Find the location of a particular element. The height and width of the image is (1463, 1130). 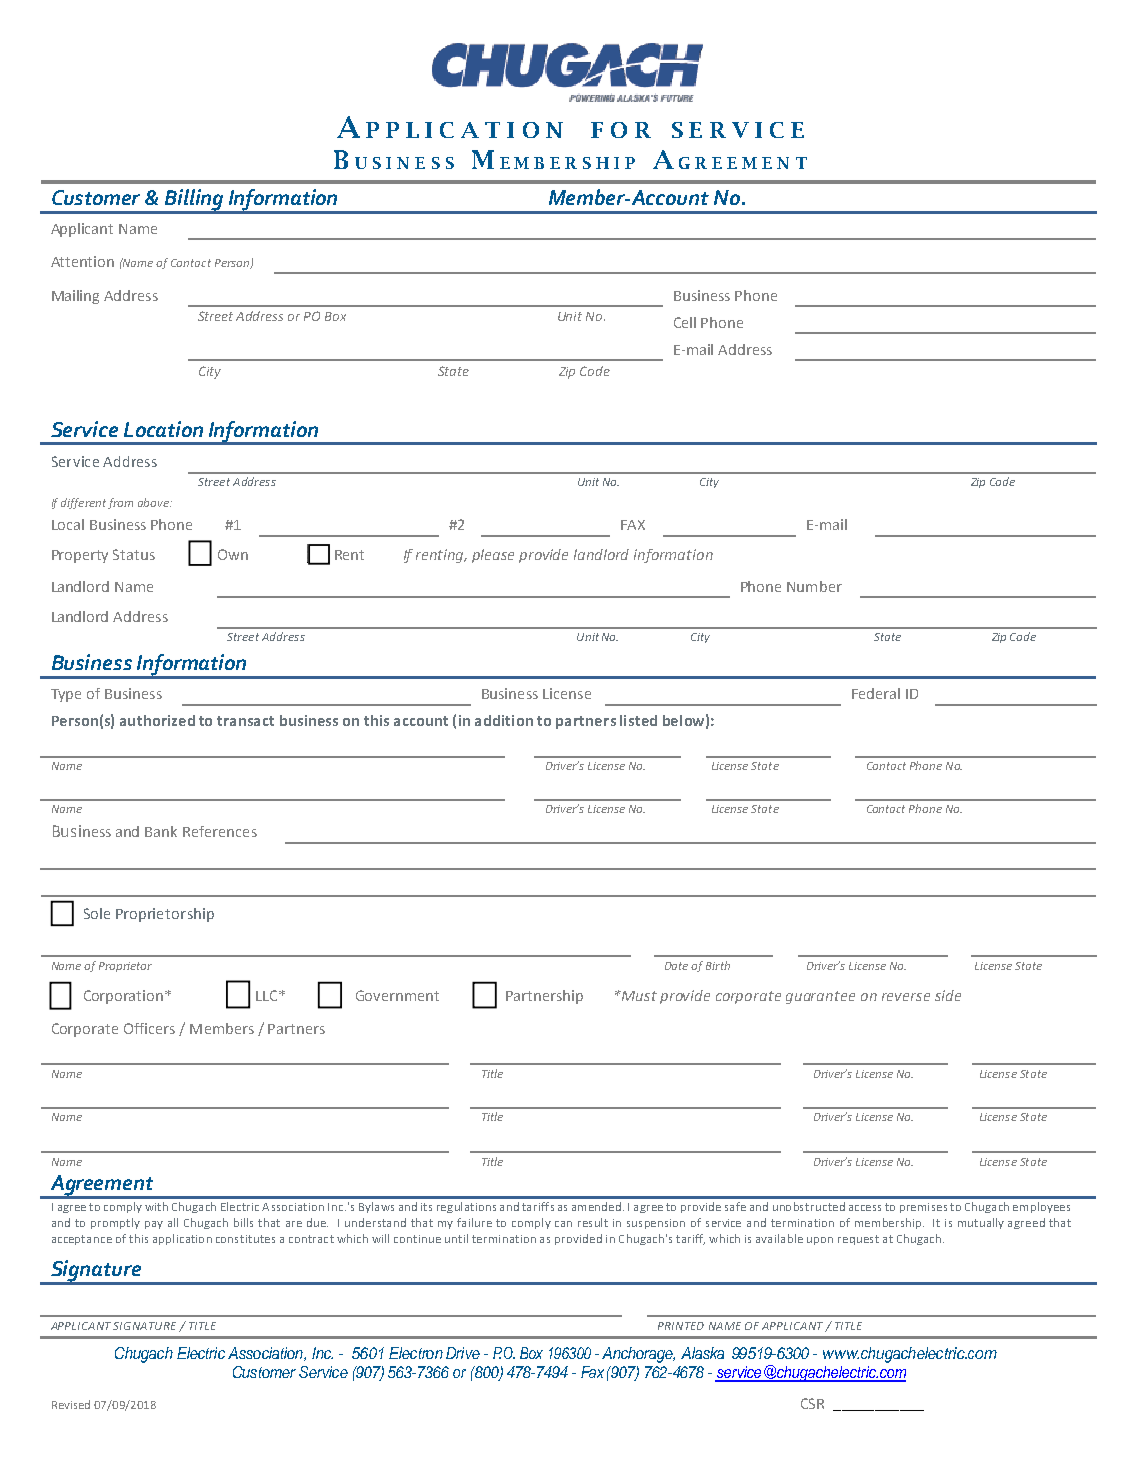

Billing is located at coordinates (193, 201).
